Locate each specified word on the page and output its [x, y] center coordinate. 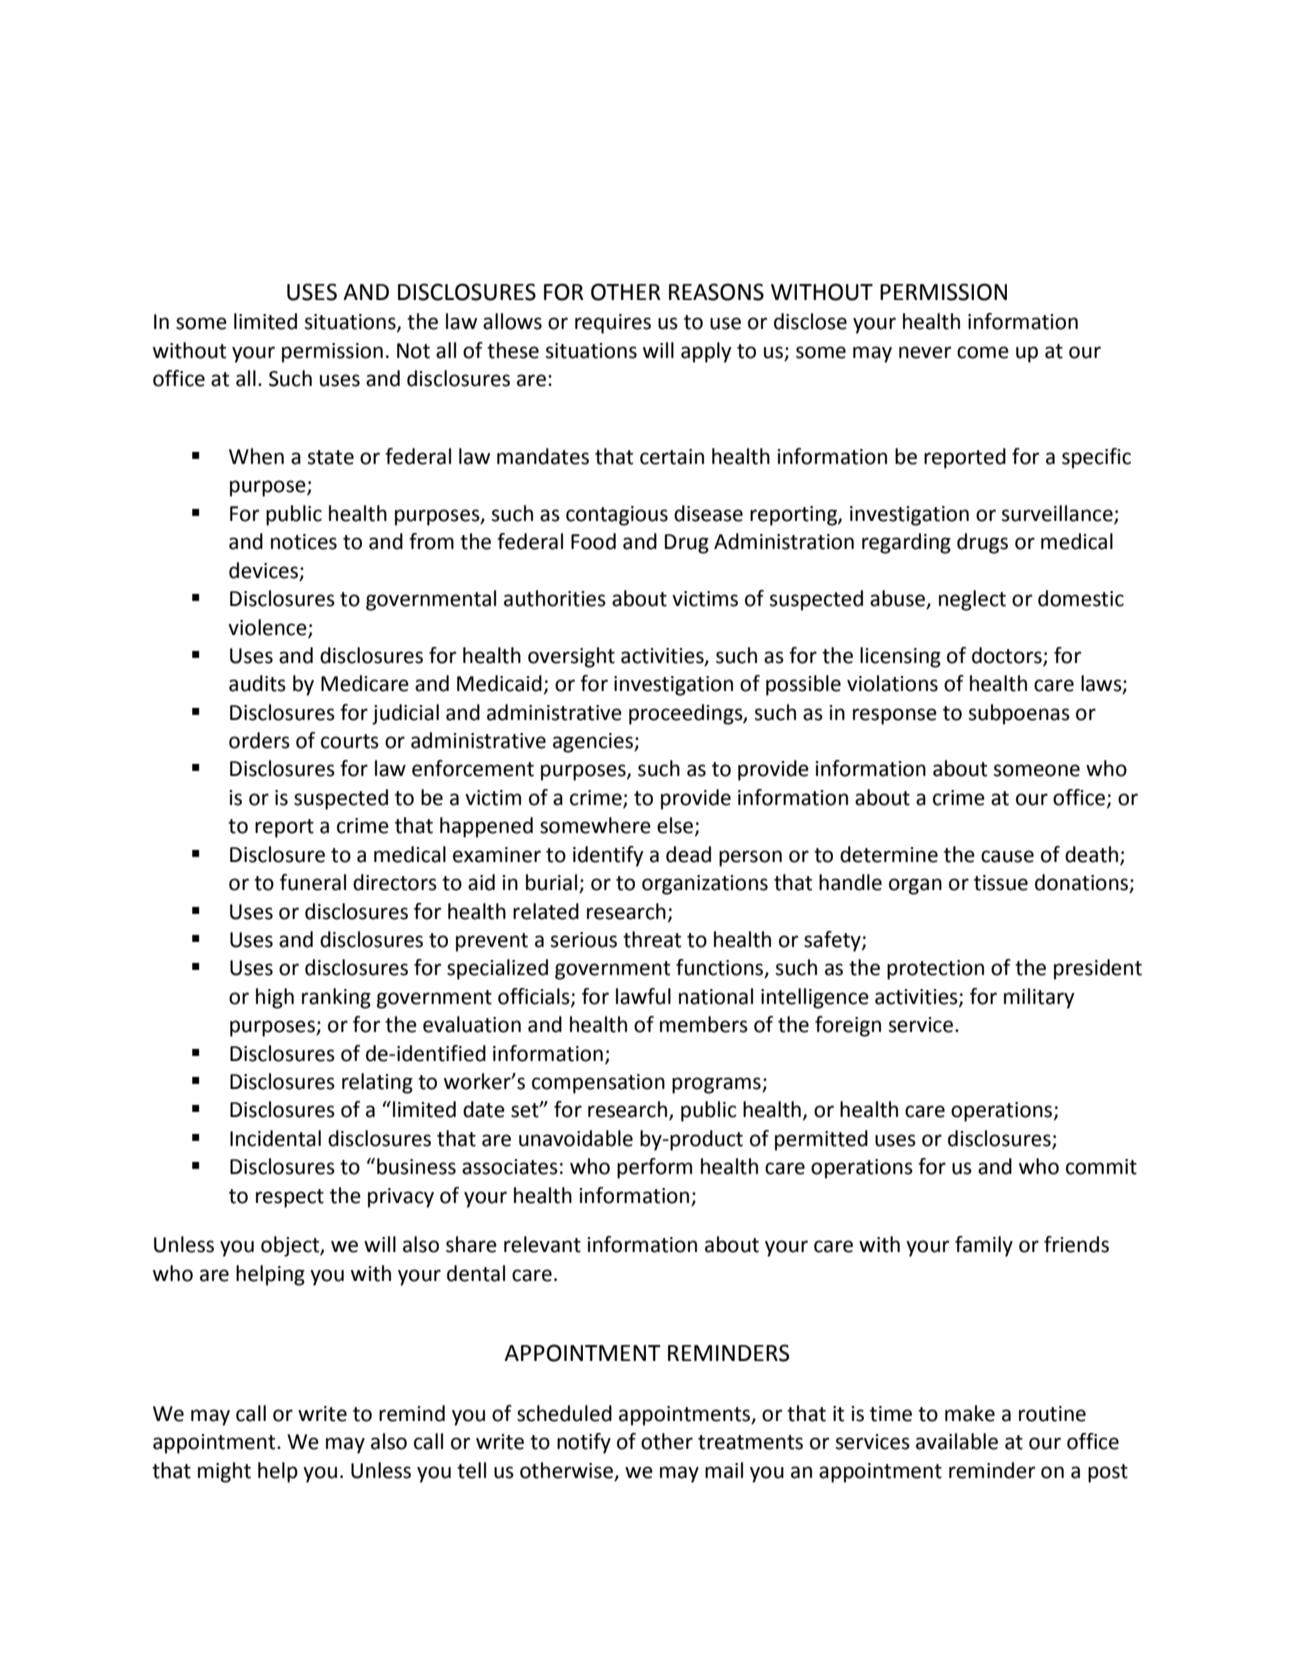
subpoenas [1019, 714]
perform [654, 1168]
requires [613, 324]
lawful [643, 996]
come [983, 352]
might [224, 1472]
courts [350, 741]
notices [304, 542]
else [676, 826]
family [984, 1246]
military [1039, 998]
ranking [336, 998]
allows [512, 321]
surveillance [1058, 514]
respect [290, 1198]
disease [708, 513]
